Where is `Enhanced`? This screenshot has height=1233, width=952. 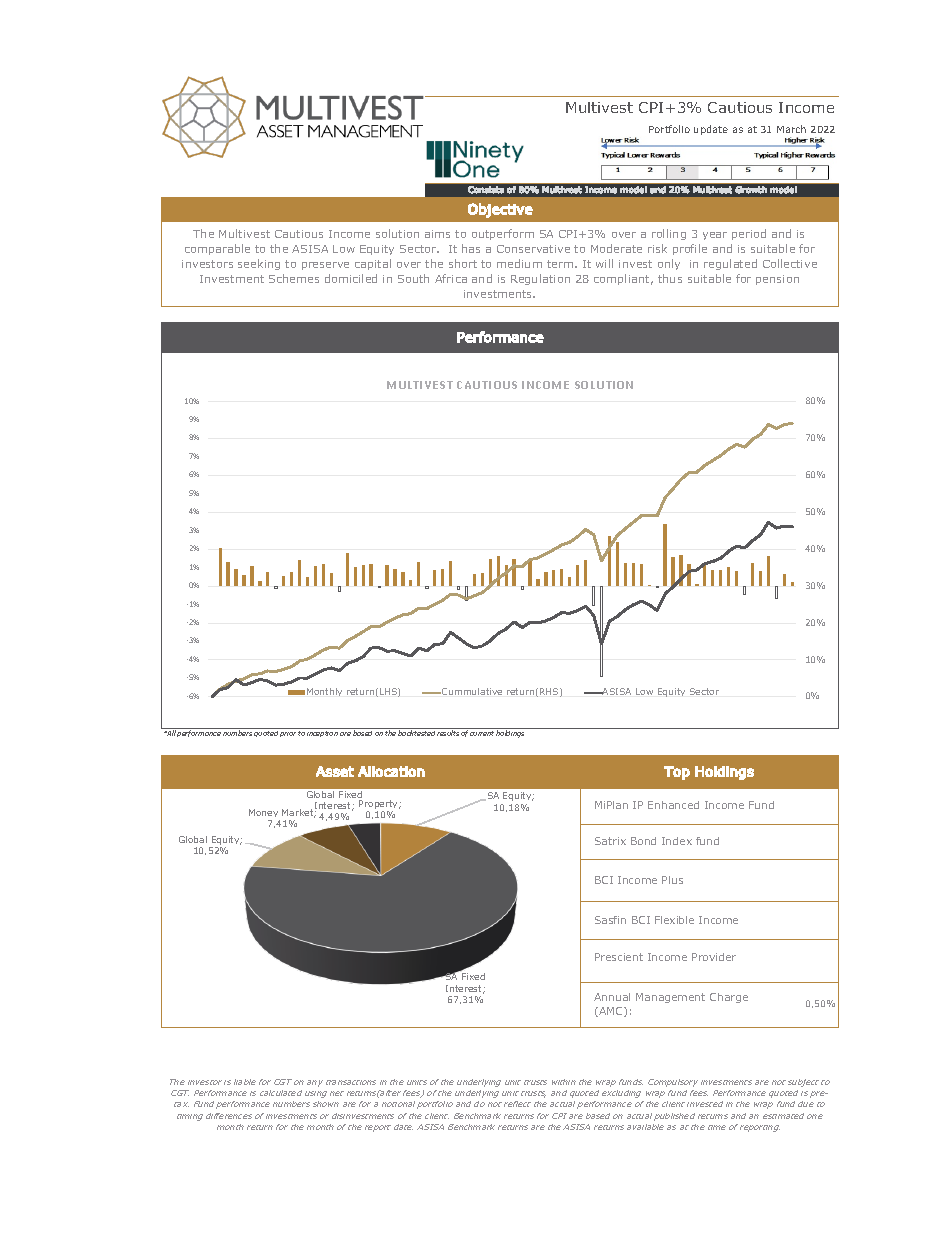 Enhanced is located at coordinates (673, 805).
